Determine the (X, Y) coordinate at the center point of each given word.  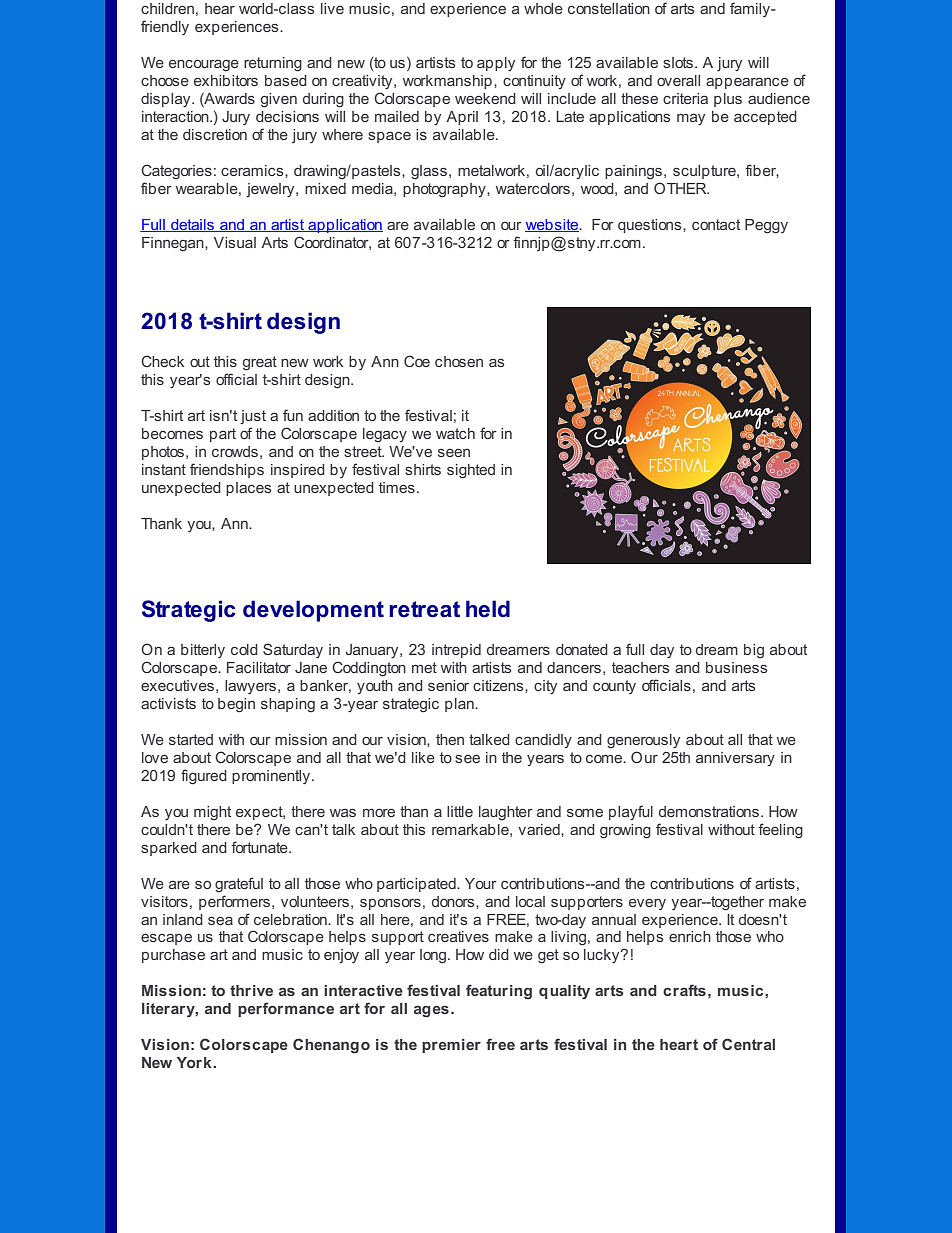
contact (716, 224)
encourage (204, 66)
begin (236, 705)
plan (460, 705)
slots (679, 62)
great (260, 363)
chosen (459, 361)
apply (496, 64)
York (195, 1062)
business (736, 667)
